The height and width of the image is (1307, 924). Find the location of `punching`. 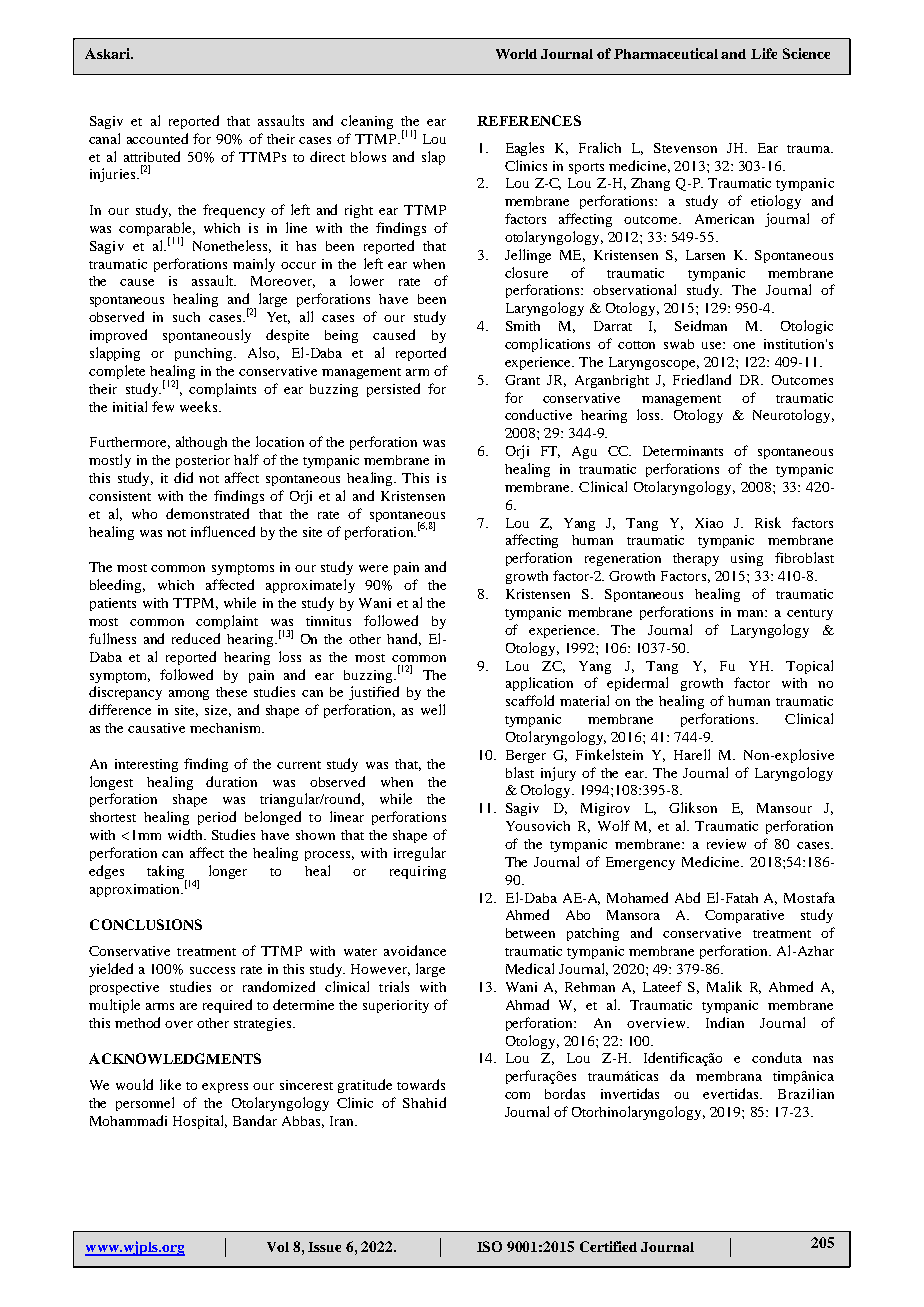

punching is located at coordinates (205, 354).
